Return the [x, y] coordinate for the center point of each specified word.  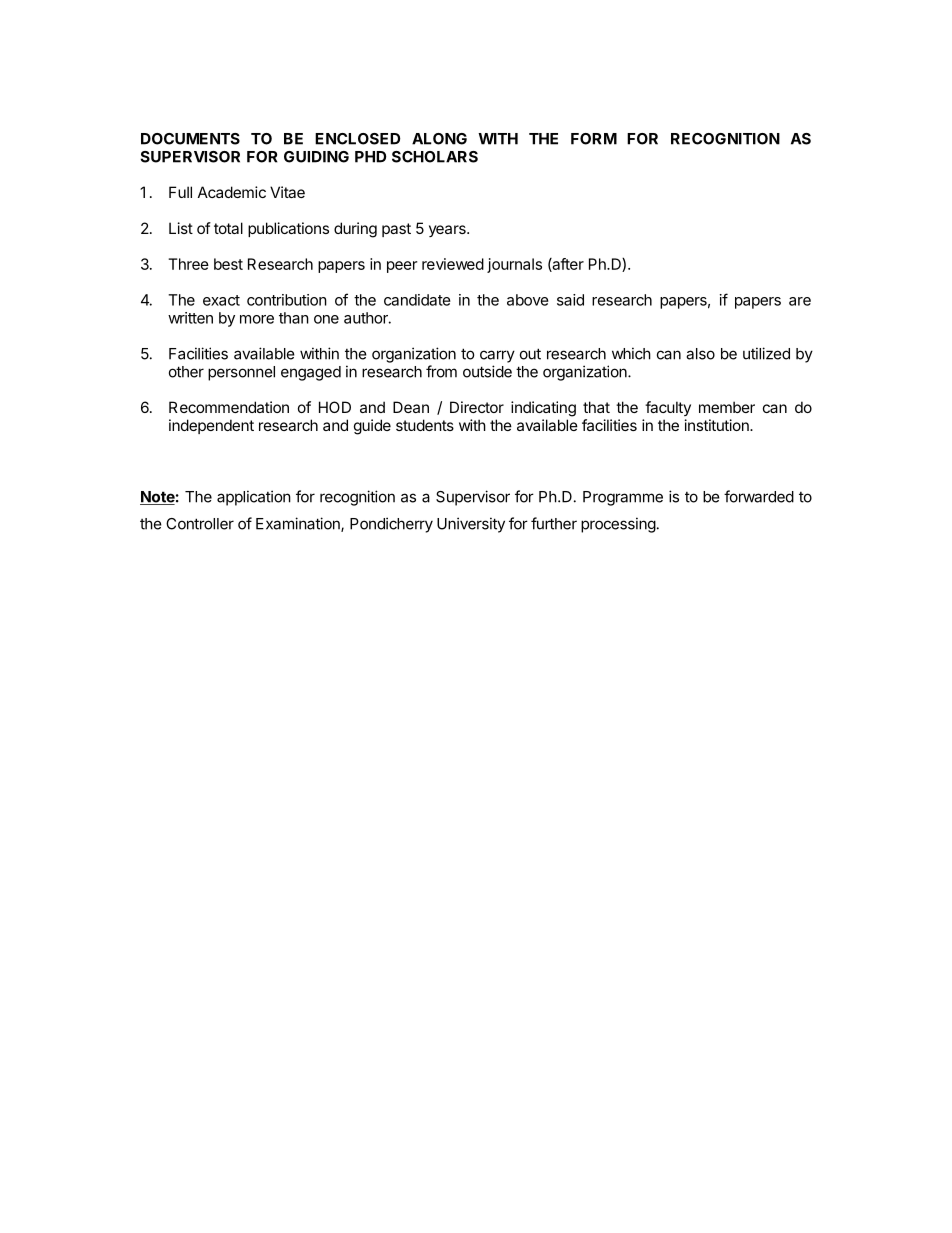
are [800, 301]
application [254, 498]
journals [514, 265]
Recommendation [229, 407]
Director [477, 407]
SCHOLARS [435, 157]
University [471, 525]
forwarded [759, 496]
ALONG [439, 139]
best [228, 264]
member [727, 407]
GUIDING [316, 157]
